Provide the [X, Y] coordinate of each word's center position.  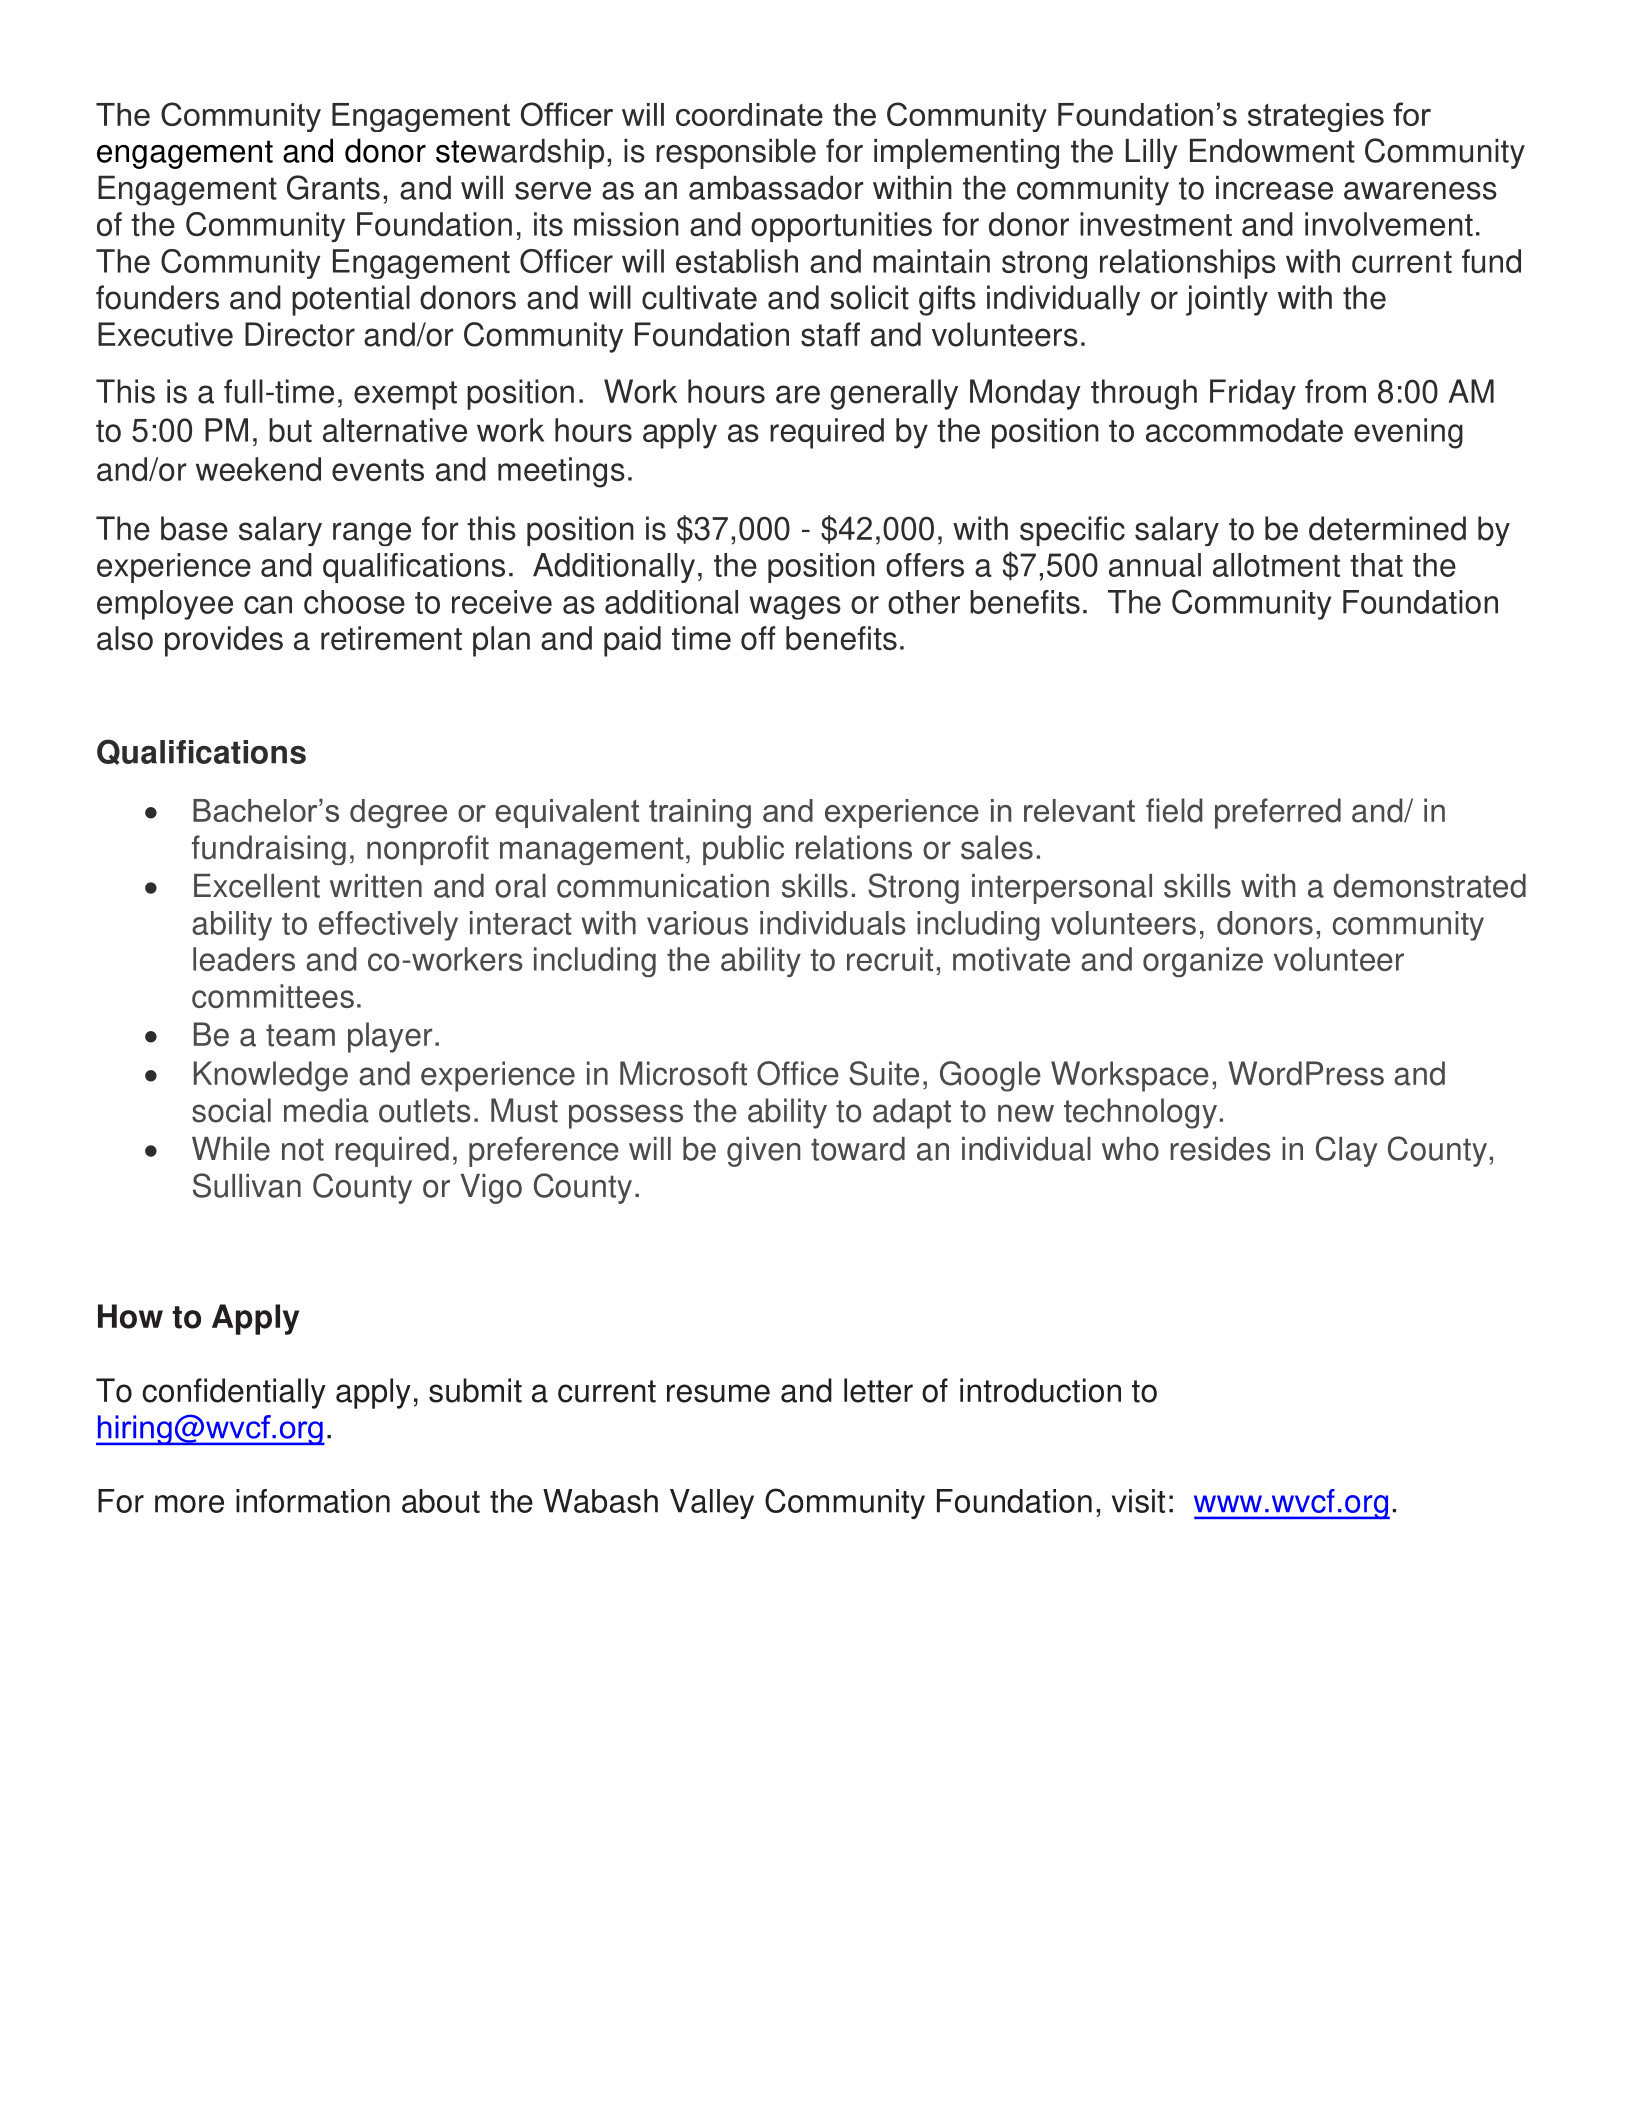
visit [1138, 1501]
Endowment [1272, 150]
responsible [736, 153]
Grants [333, 187]
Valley [712, 1504]
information [313, 1501]
